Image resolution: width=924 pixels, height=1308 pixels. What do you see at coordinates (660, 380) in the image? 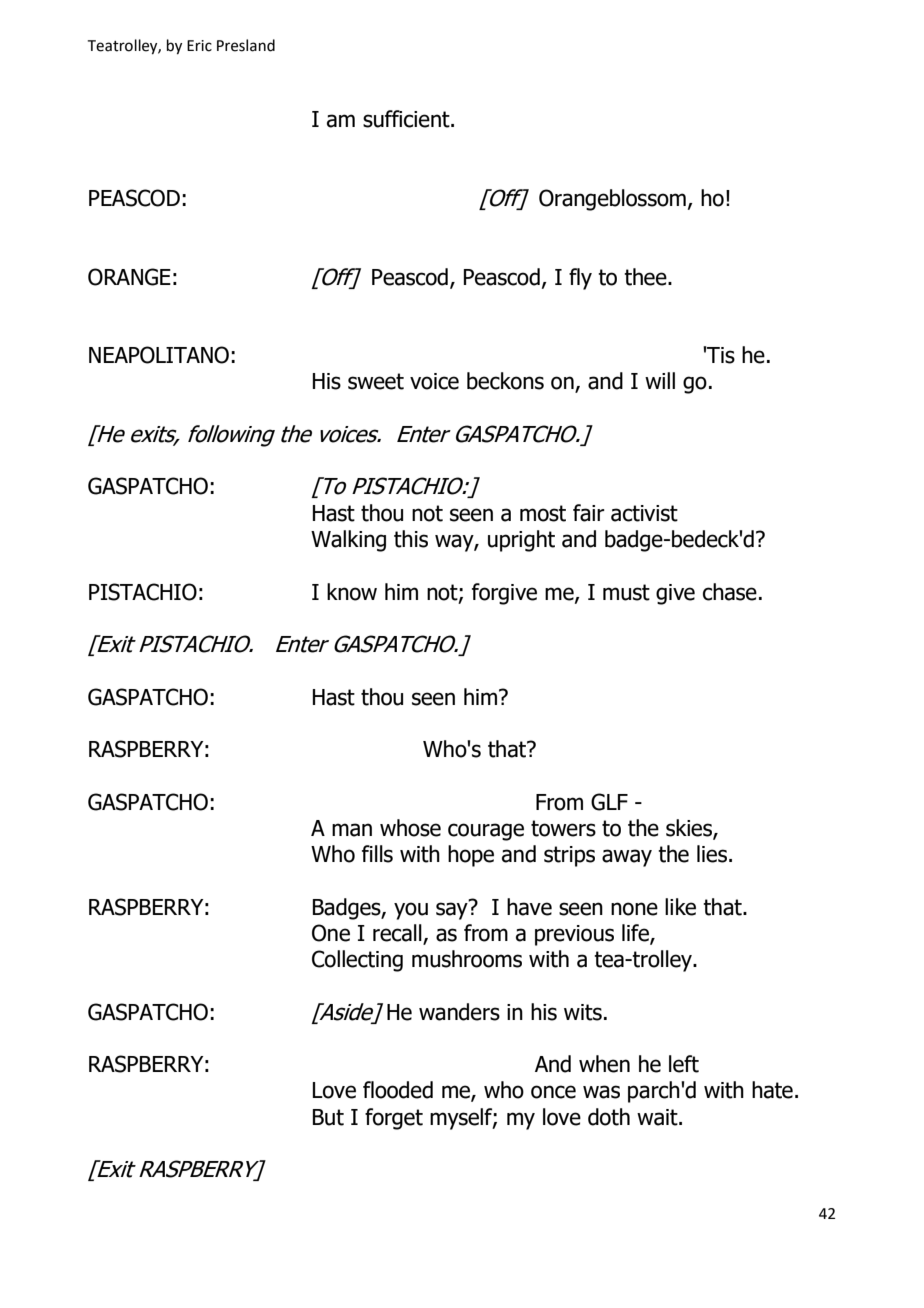
I see `will` at bounding box center [660, 380].
